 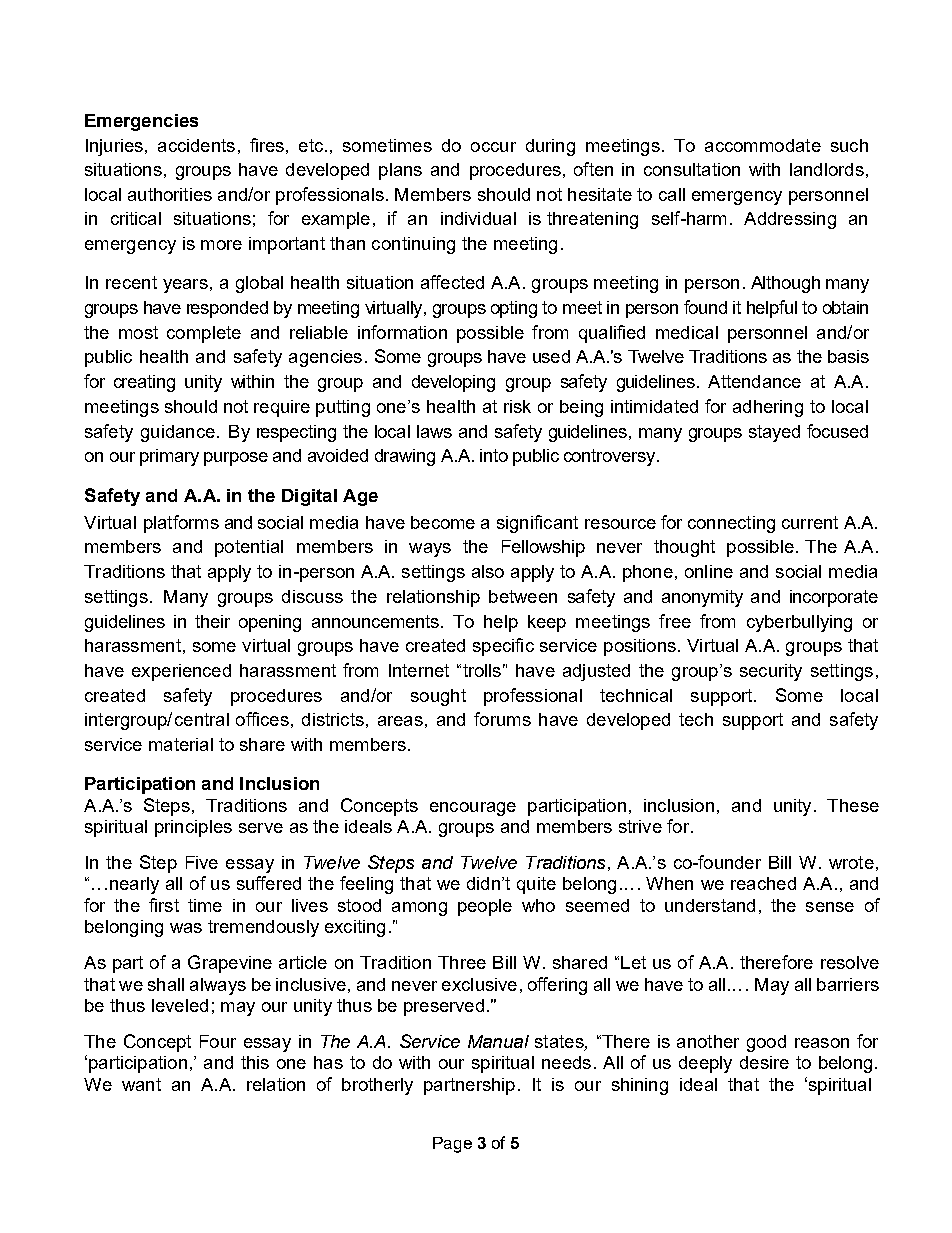 I want to click on These, so click(x=853, y=805).
